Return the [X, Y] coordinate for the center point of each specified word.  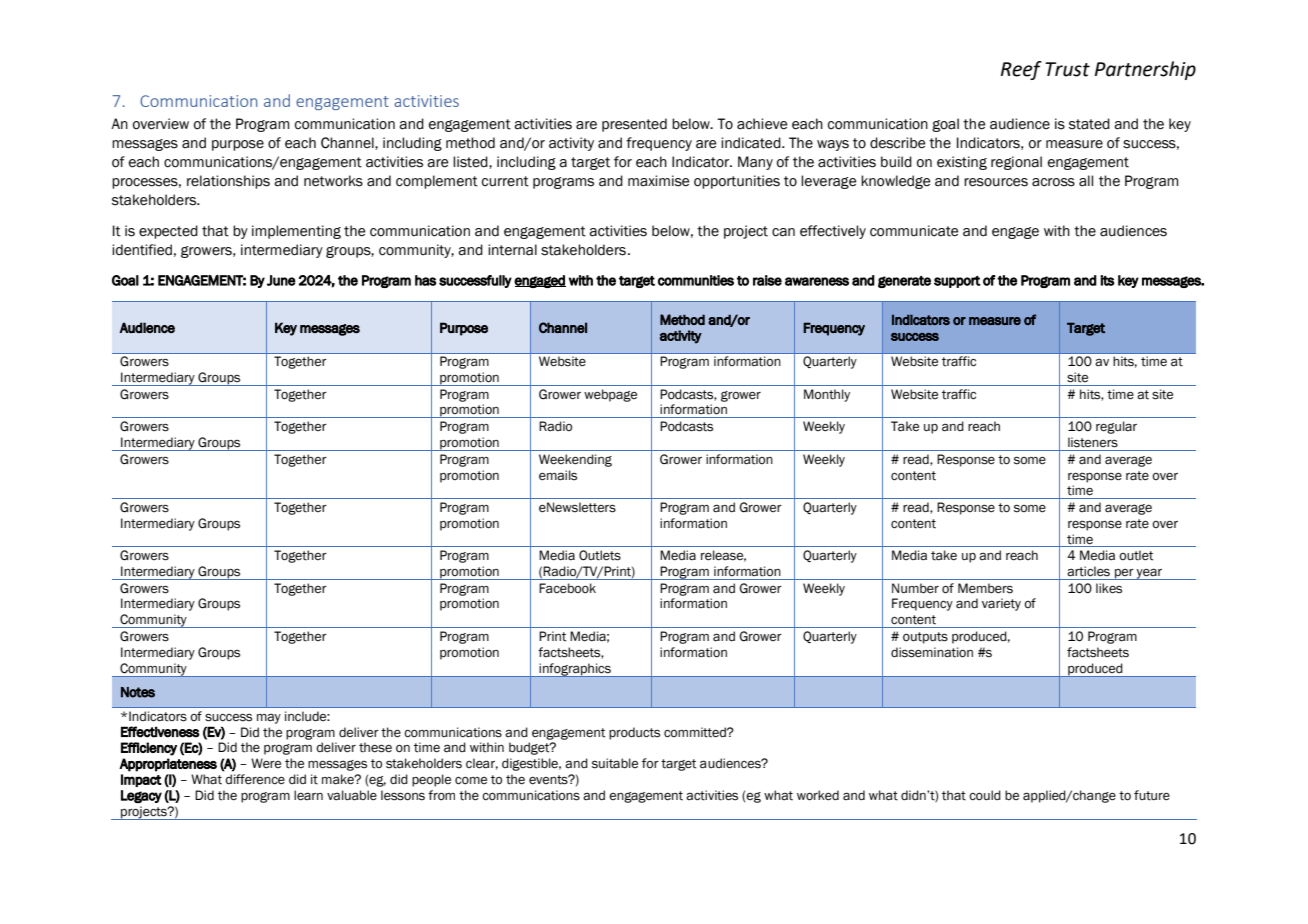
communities [696, 280]
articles [1088, 571]
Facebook [567, 588]
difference [255, 779]
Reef [1021, 70]
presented [634, 125]
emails [558, 475]
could [985, 795]
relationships [228, 182]
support [957, 282]
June [281, 280]
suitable [615, 763]
